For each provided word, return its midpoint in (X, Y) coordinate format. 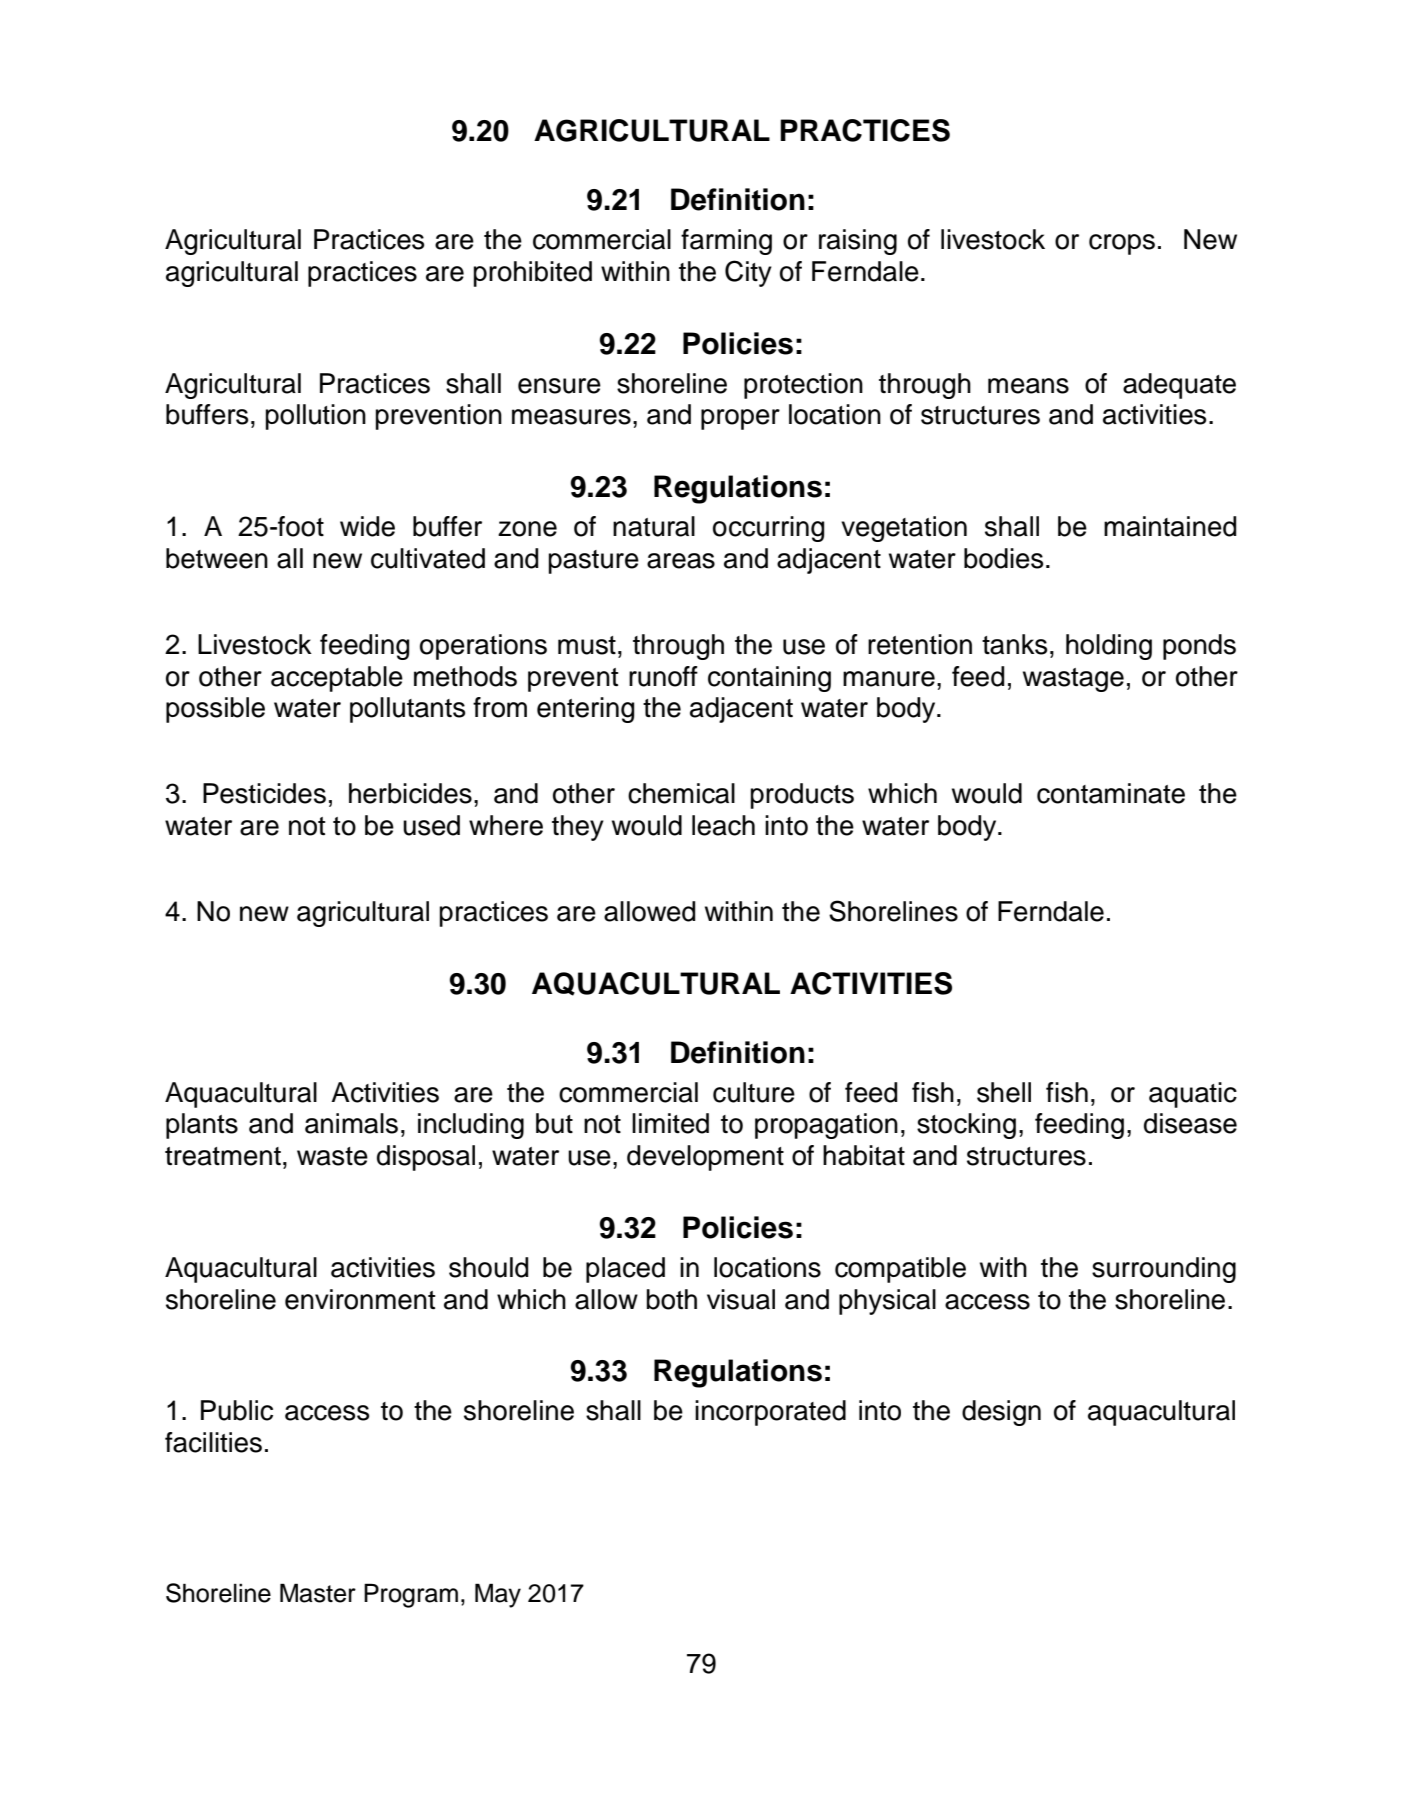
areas (681, 561)
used (431, 825)
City (748, 273)
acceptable (337, 679)
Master (318, 1593)
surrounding (1164, 1270)
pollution (315, 417)
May (498, 1595)
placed (625, 1270)
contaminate (1111, 793)
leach (723, 825)
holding (1109, 647)
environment (360, 1299)
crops (1122, 244)
